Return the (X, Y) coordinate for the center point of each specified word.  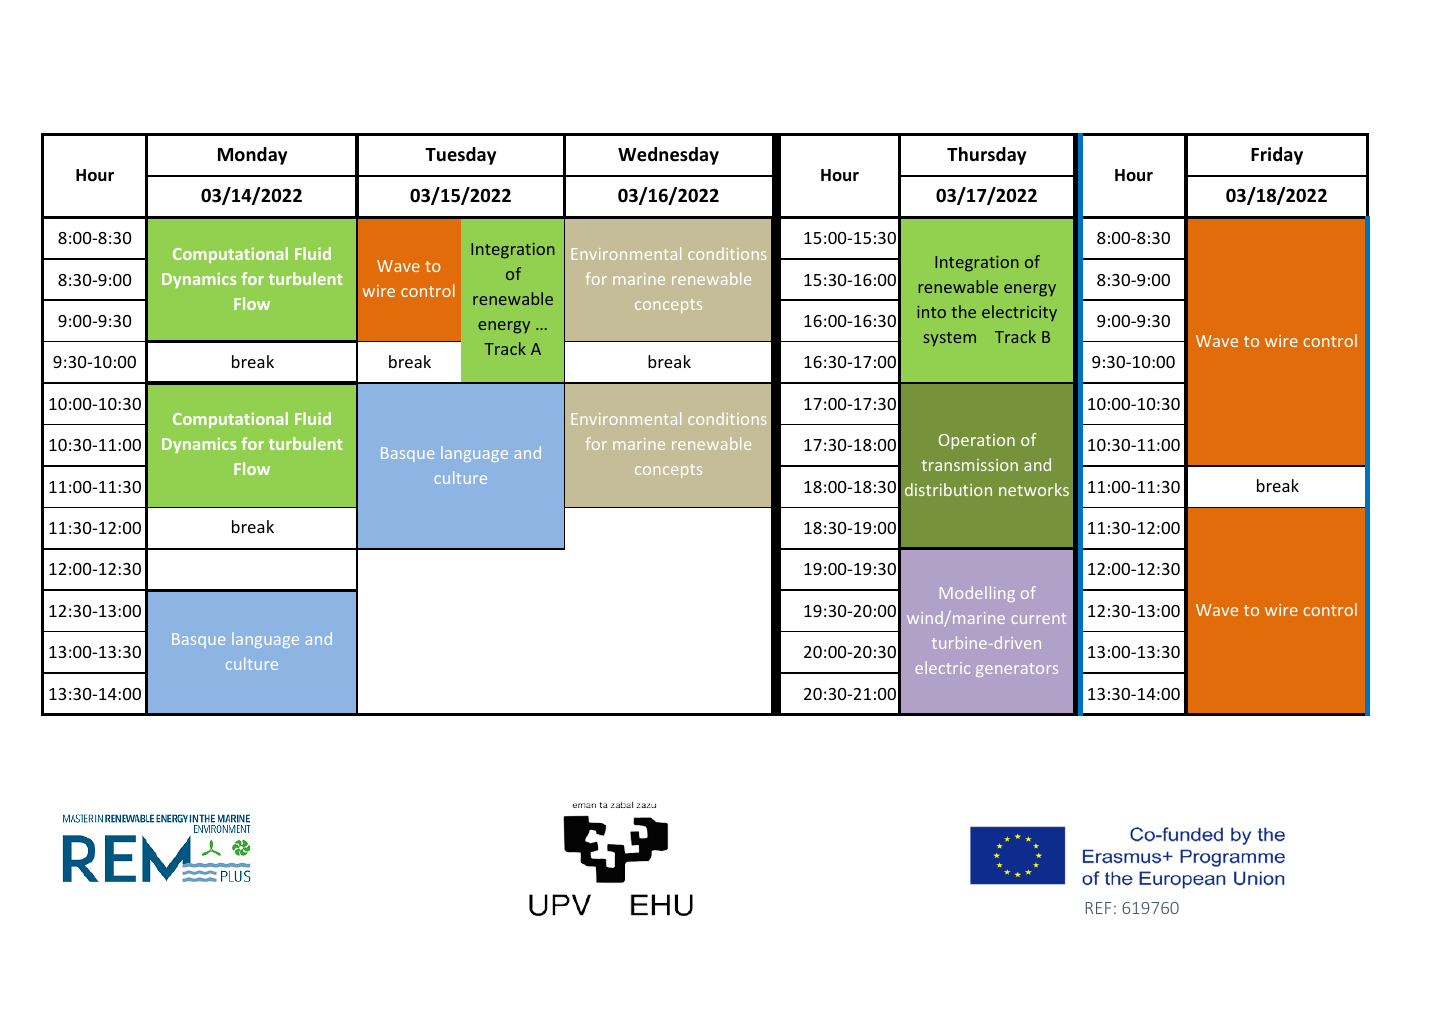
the (964, 311)
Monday (252, 156)
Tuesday (460, 156)
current (1038, 618)
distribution (948, 489)
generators (1017, 670)
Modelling (977, 594)
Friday (1277, 156)
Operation (977, 442)
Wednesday (668, 156)
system (949, 339)
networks (1034, 489)
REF (1098, 908)
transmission (970, 465)
